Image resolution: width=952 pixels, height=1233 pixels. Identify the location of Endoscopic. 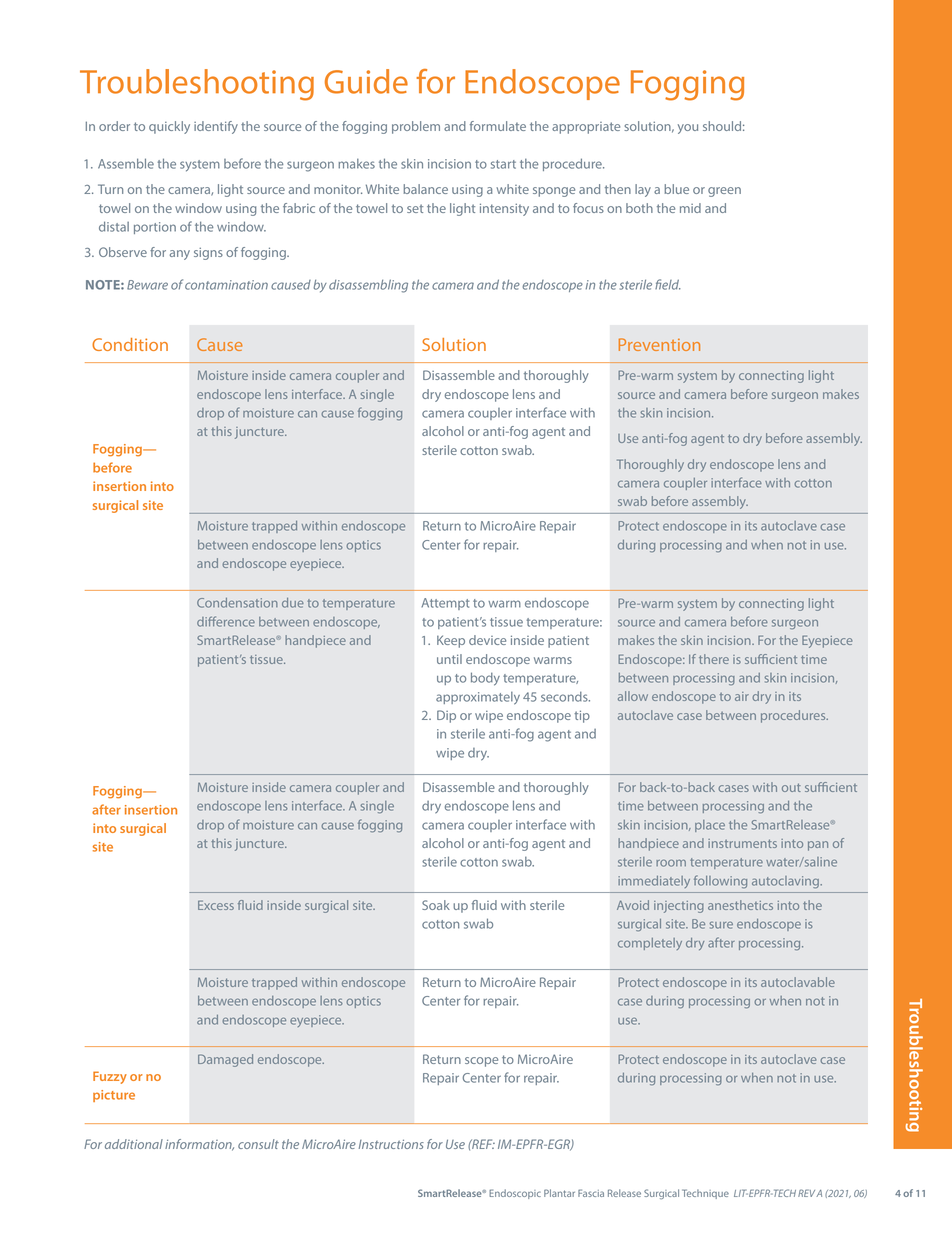
(515, 1194).
